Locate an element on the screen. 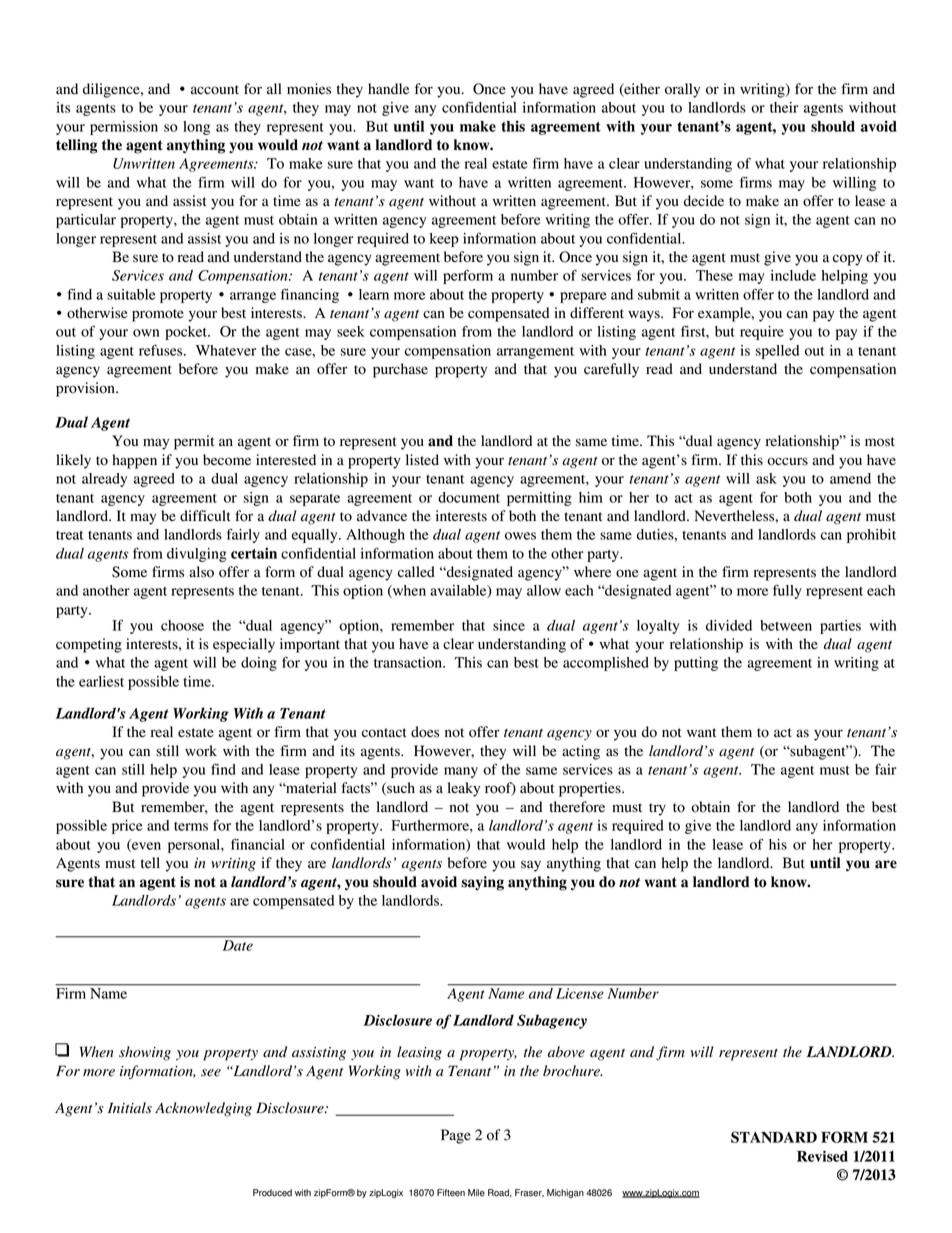 The width and height of the screenshot is (952, 1233). Initials is located at coordinates (130, 1108).
